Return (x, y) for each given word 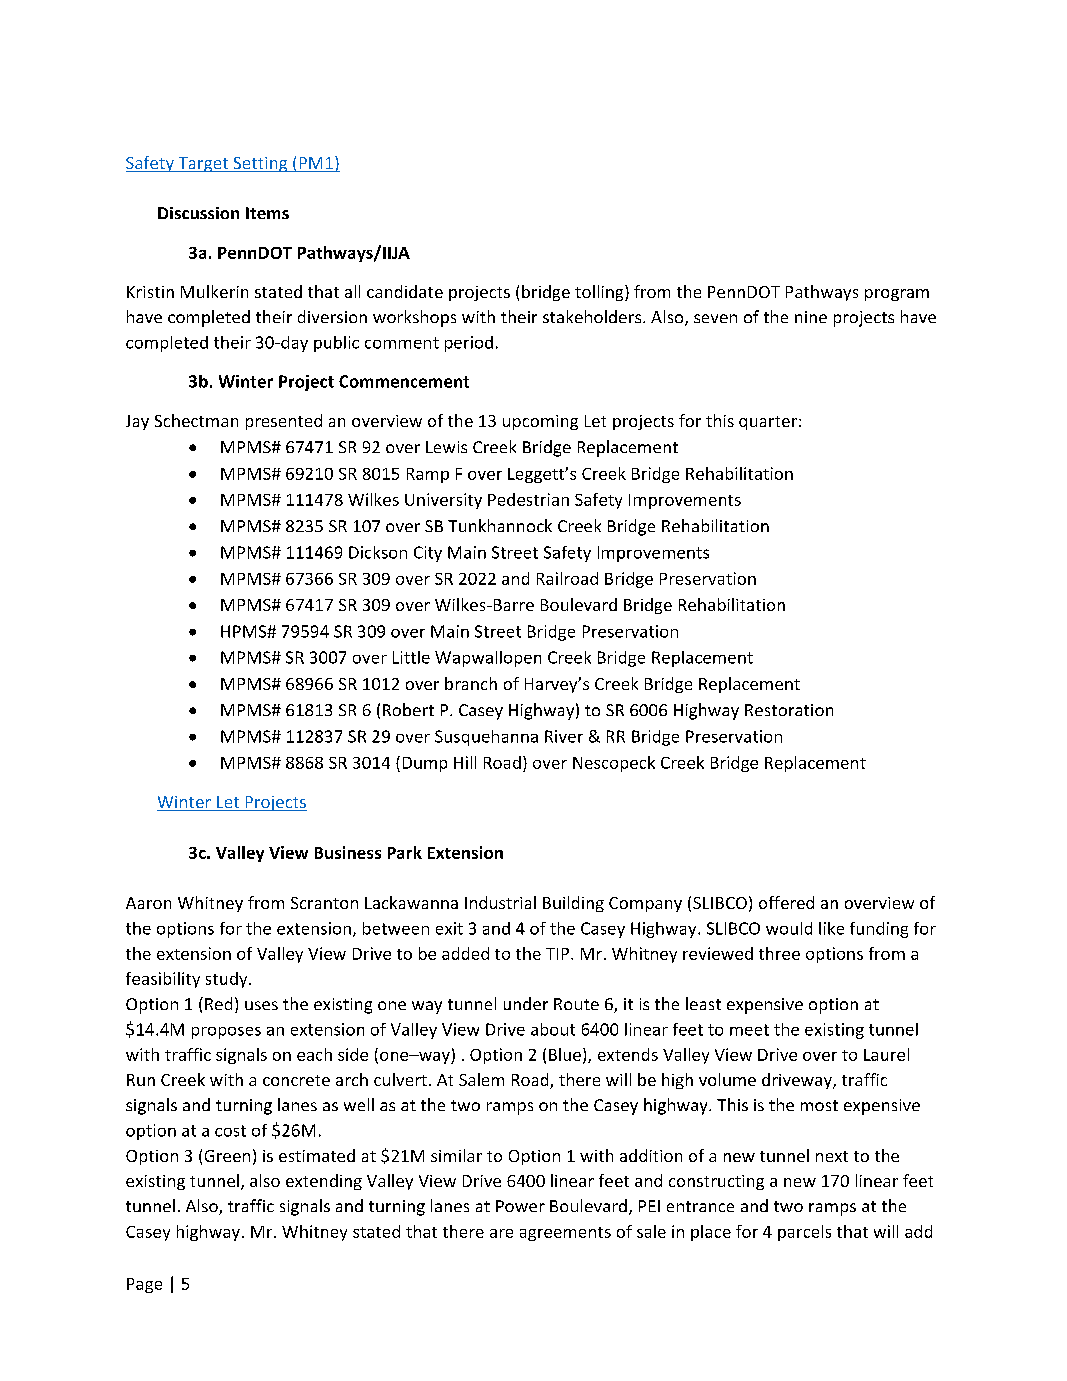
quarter (769, 423)
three (779, 953)
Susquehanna (486, 738)
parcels (804, 1233)
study (228, 980)
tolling (600, 293)
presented (284, 422)
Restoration (789, 710)
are (501, 1233)
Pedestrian (528, 499)
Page (144, 1285)
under (526, 1003)
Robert (408, 709)
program (897, 295)
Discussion (198, 213)
